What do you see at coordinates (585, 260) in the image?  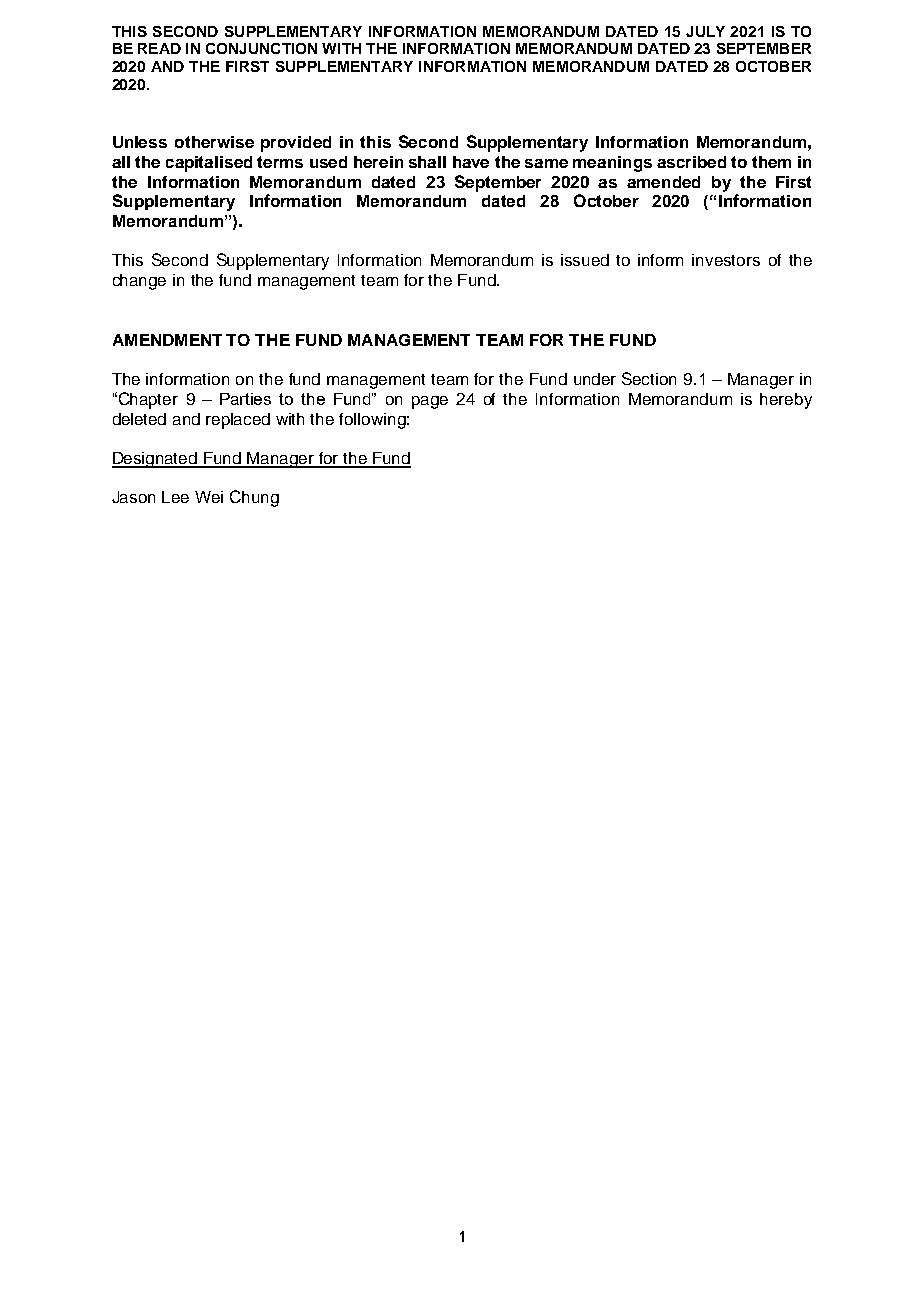 I see `issued` at bounding box center [585, 260].
